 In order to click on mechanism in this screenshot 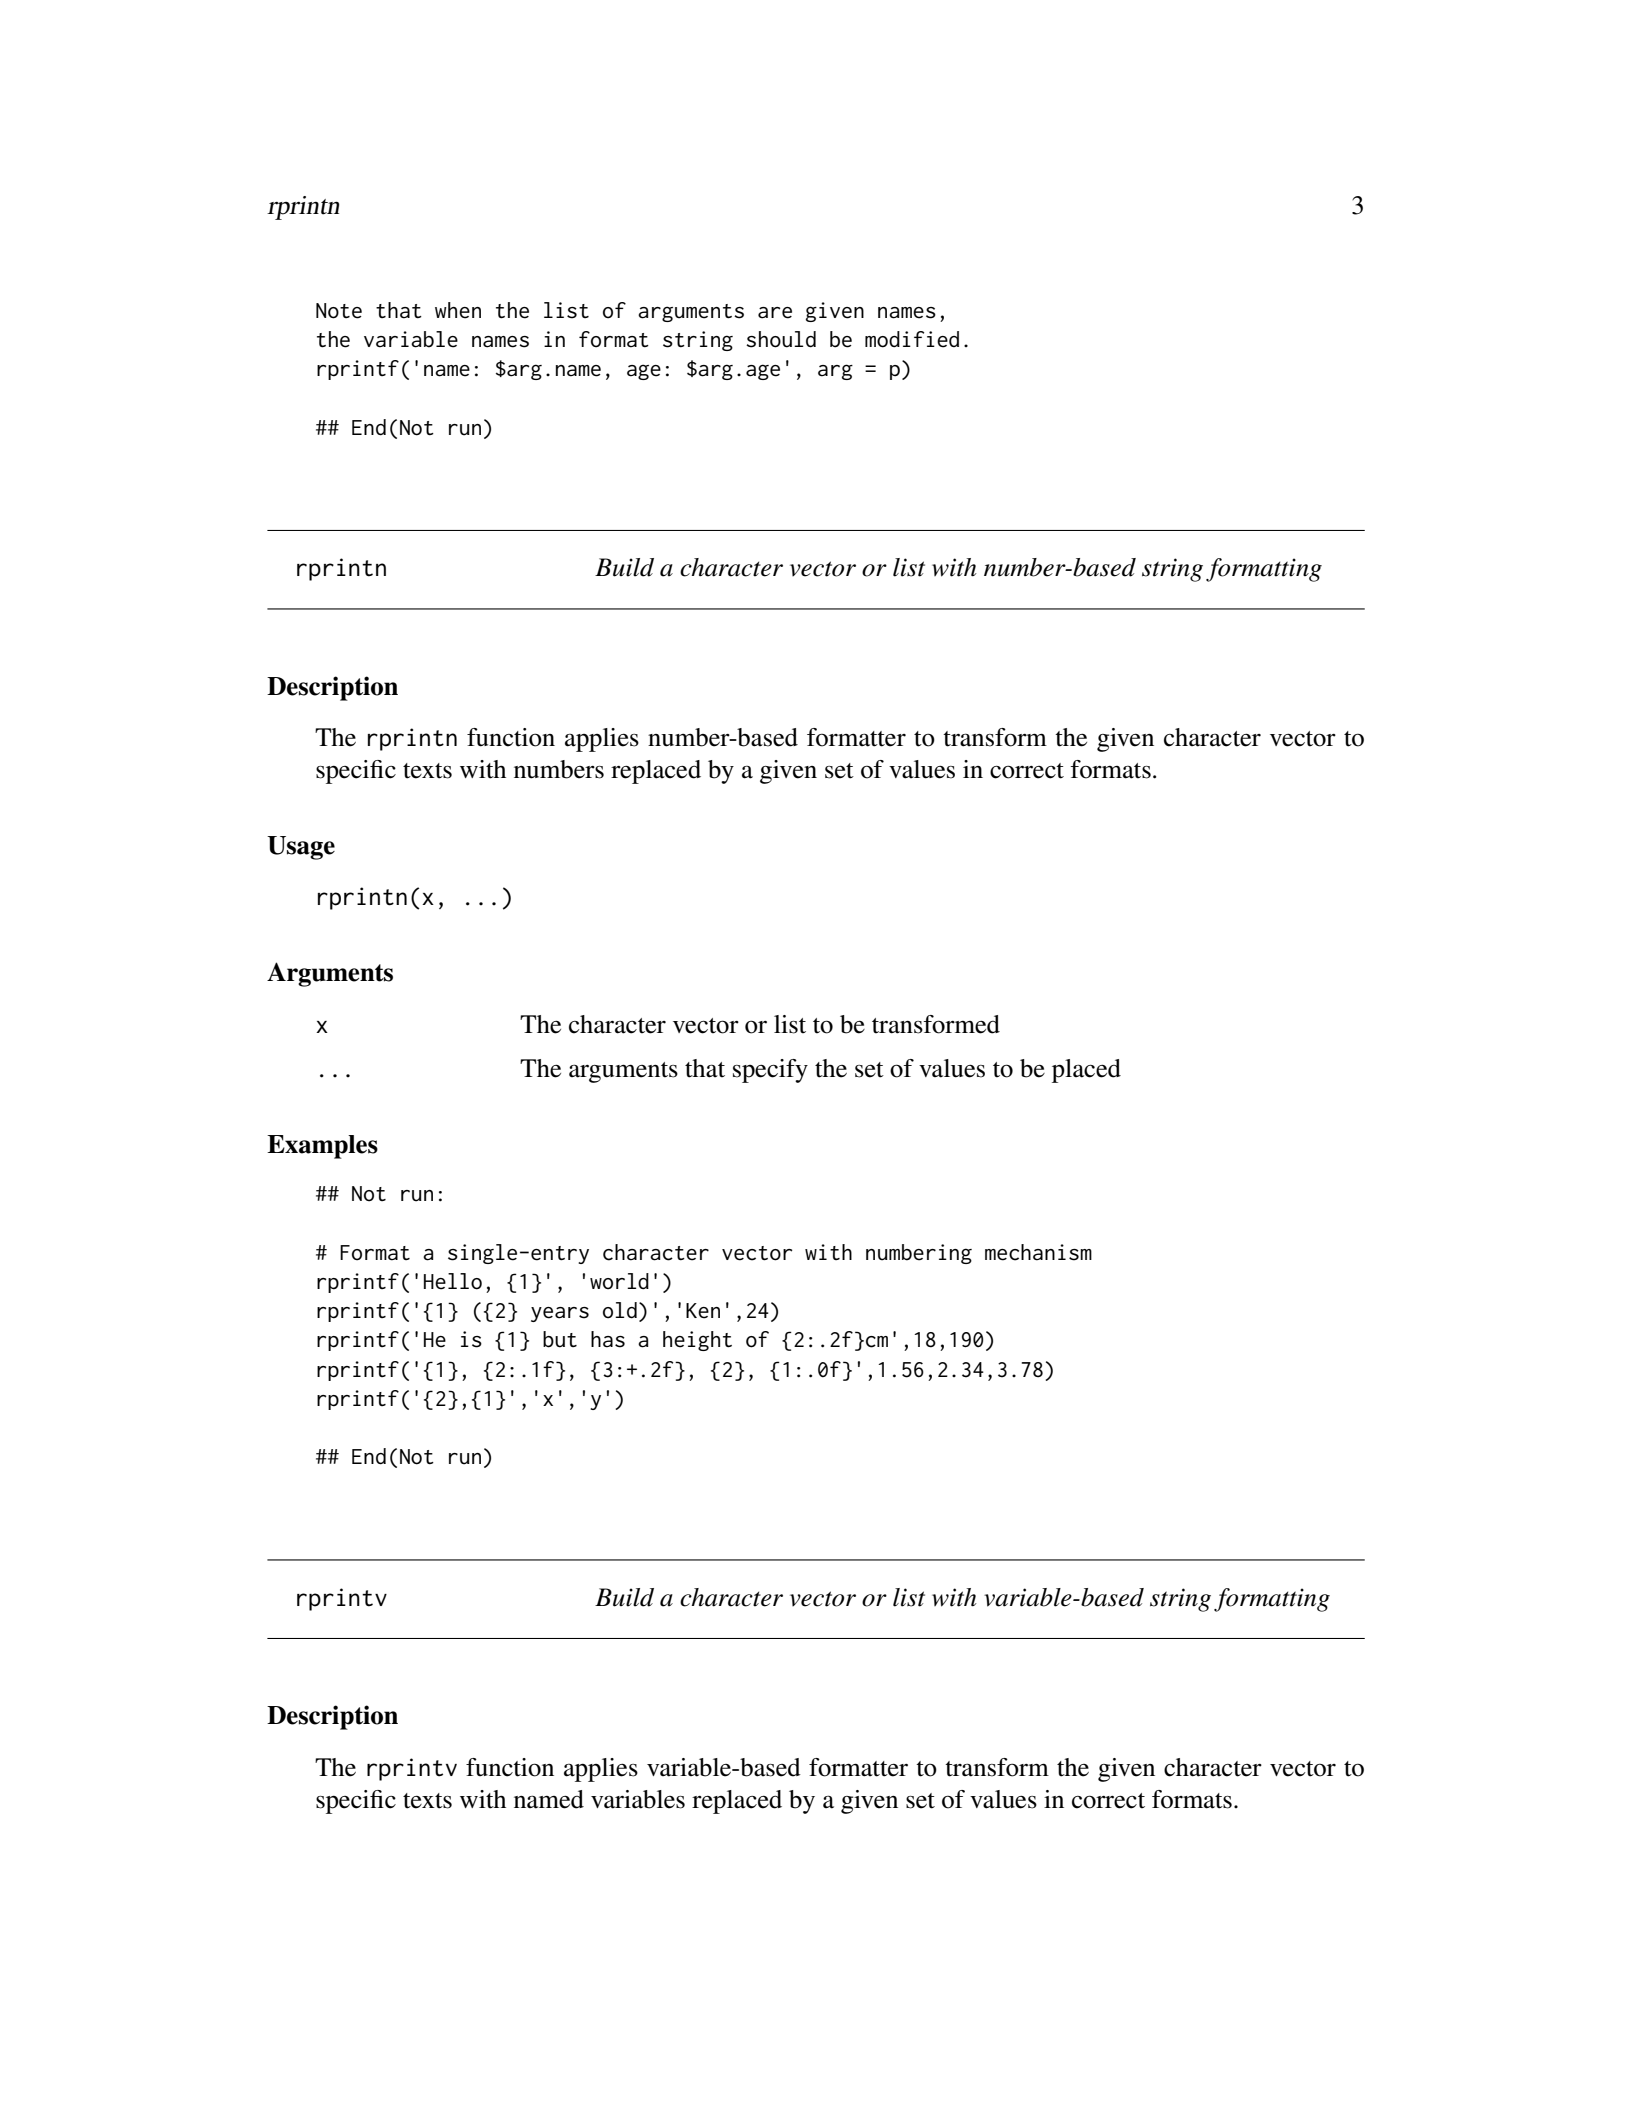, I will do `click(1038, 1252)`.
